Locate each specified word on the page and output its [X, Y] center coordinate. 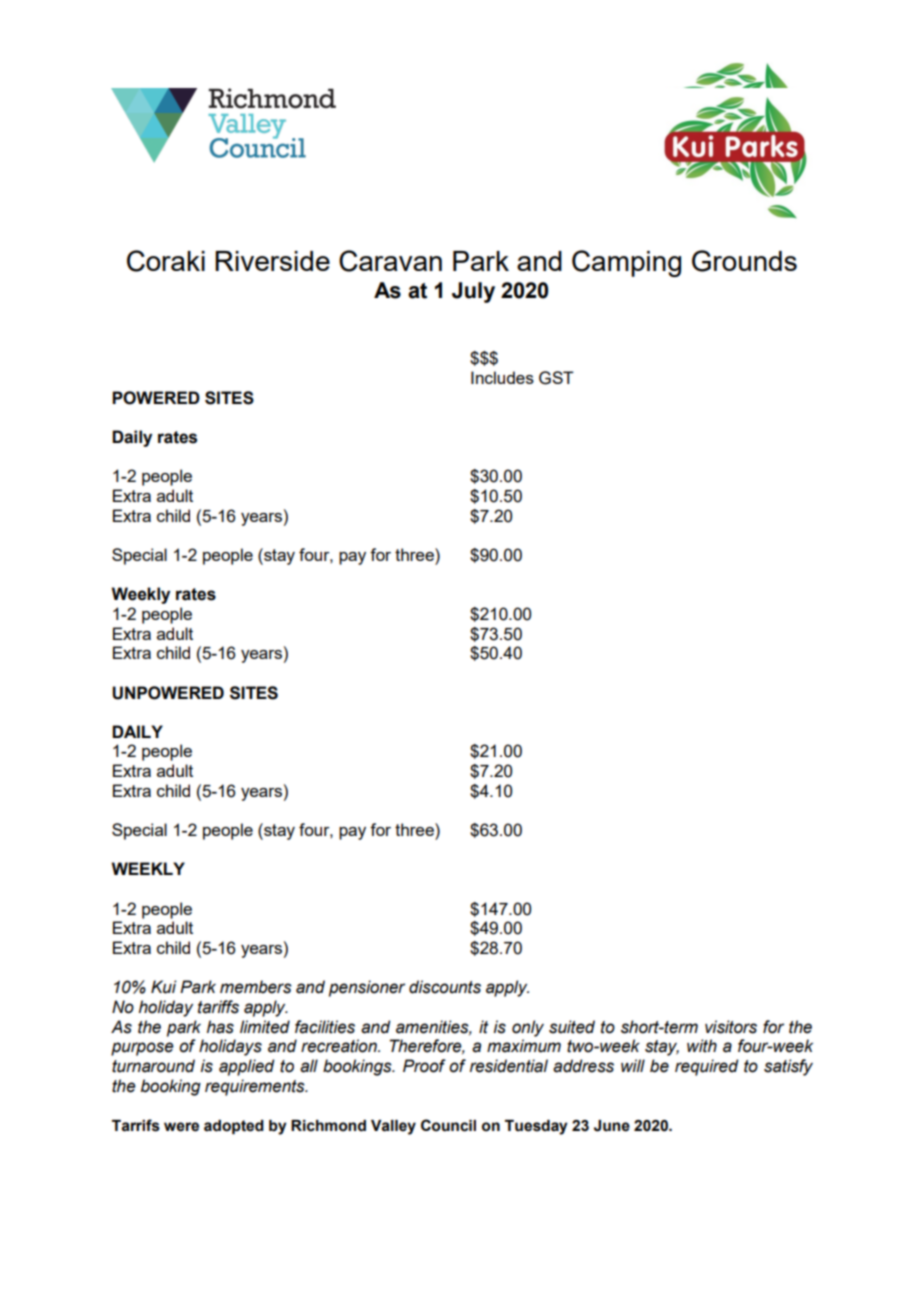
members [256, 987]
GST [556, 378]
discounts [445, 987]
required [707, 1067]
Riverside [272, 261]
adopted [234, 1127]
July [473, 292]
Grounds [744, 261]
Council [448, 1125]
